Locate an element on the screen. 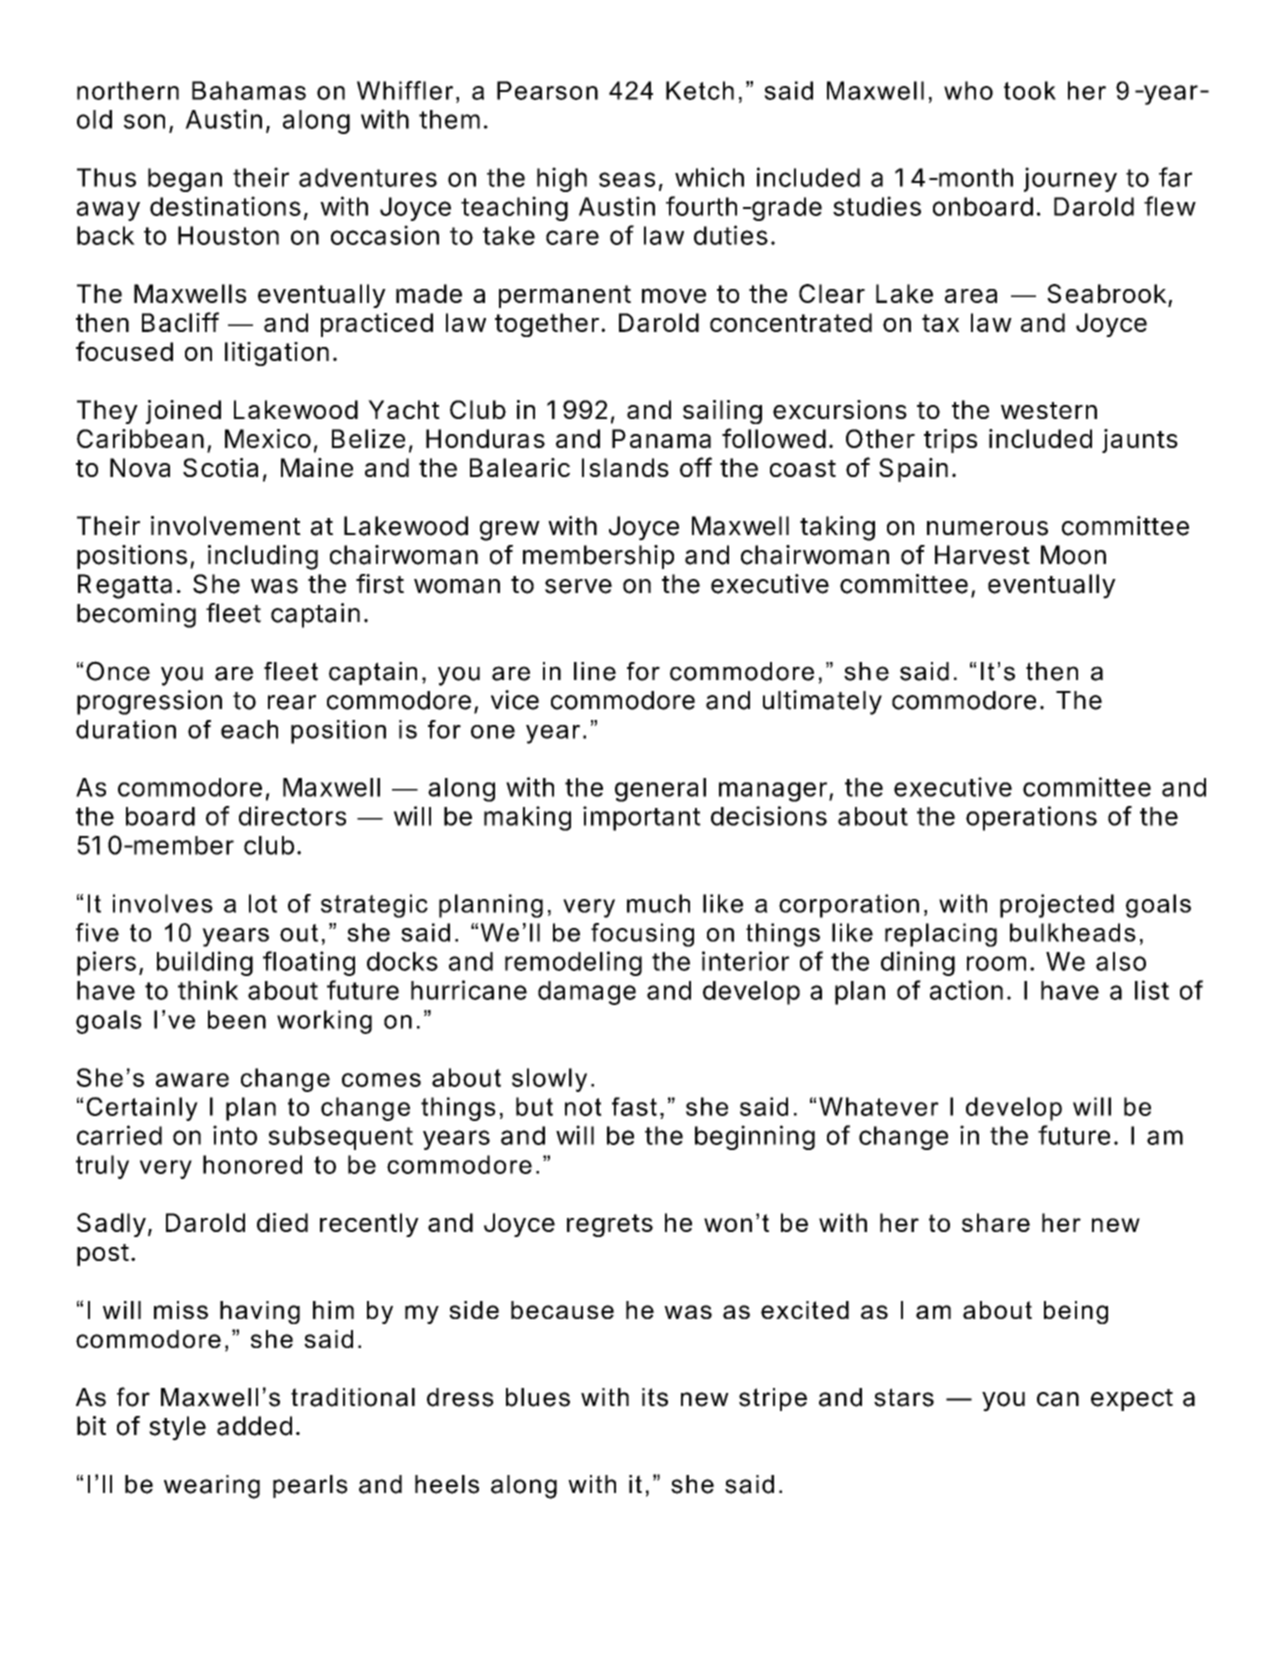 Image resolution: width=1287 pixels, height=1666 pixels. took is located at coordinates (1030, 90).
